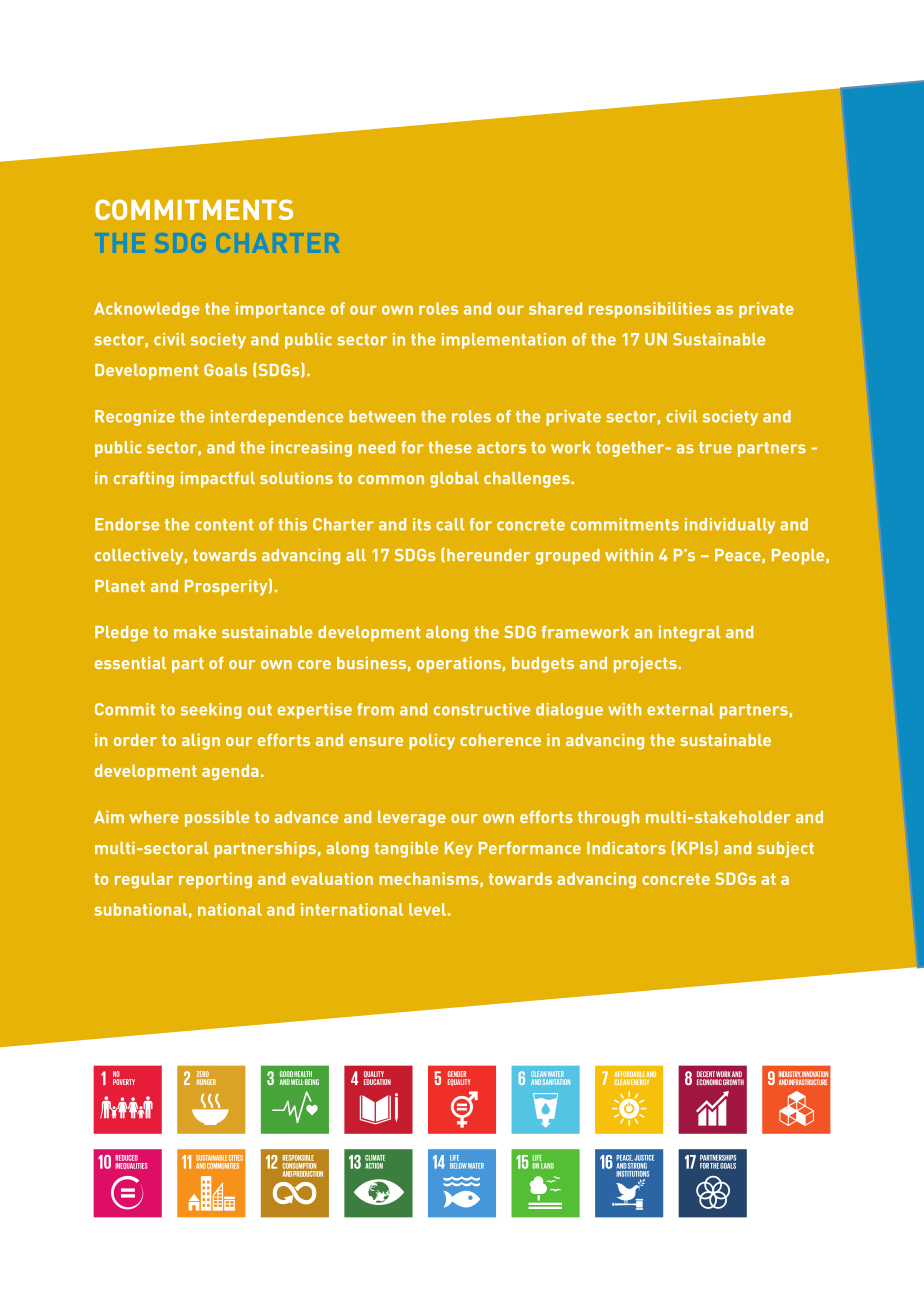  What do you see at coordinates (650, 310) in the document?
I see `responsibilities` at bounding box center [650, 310].
